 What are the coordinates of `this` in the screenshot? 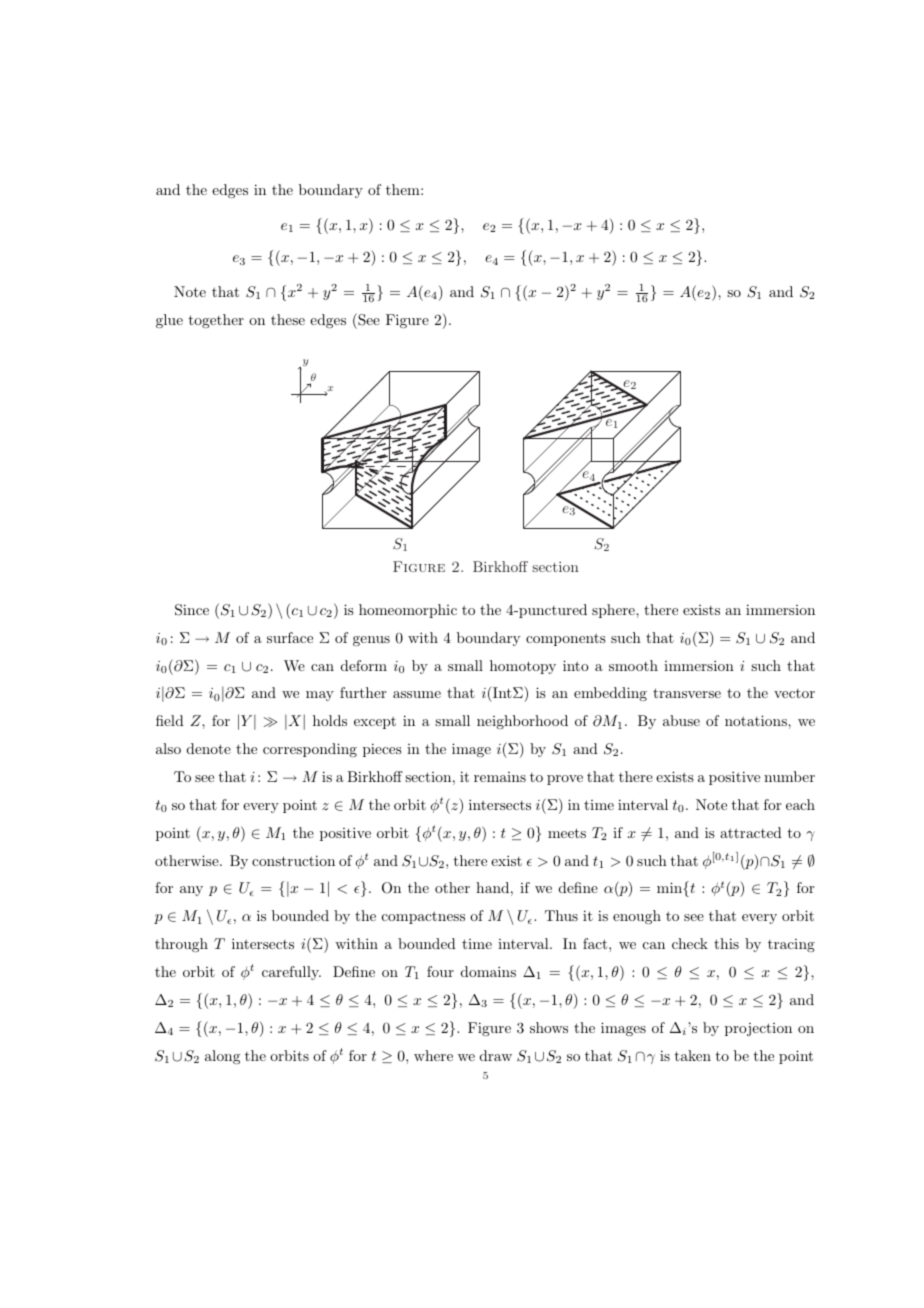 It's located at (726, 943).
